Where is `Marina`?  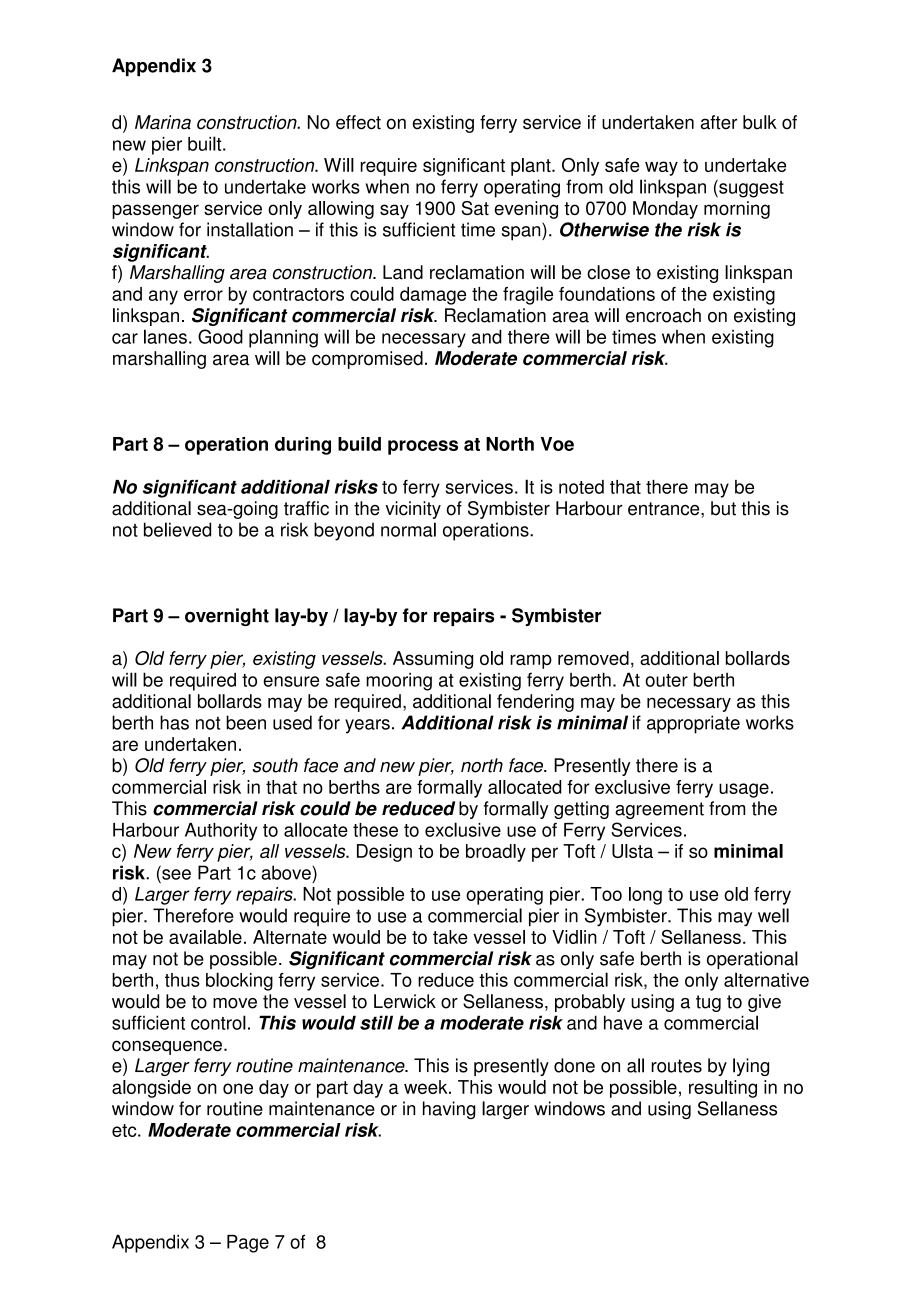 Marina is located at coordinates (163, 122).
